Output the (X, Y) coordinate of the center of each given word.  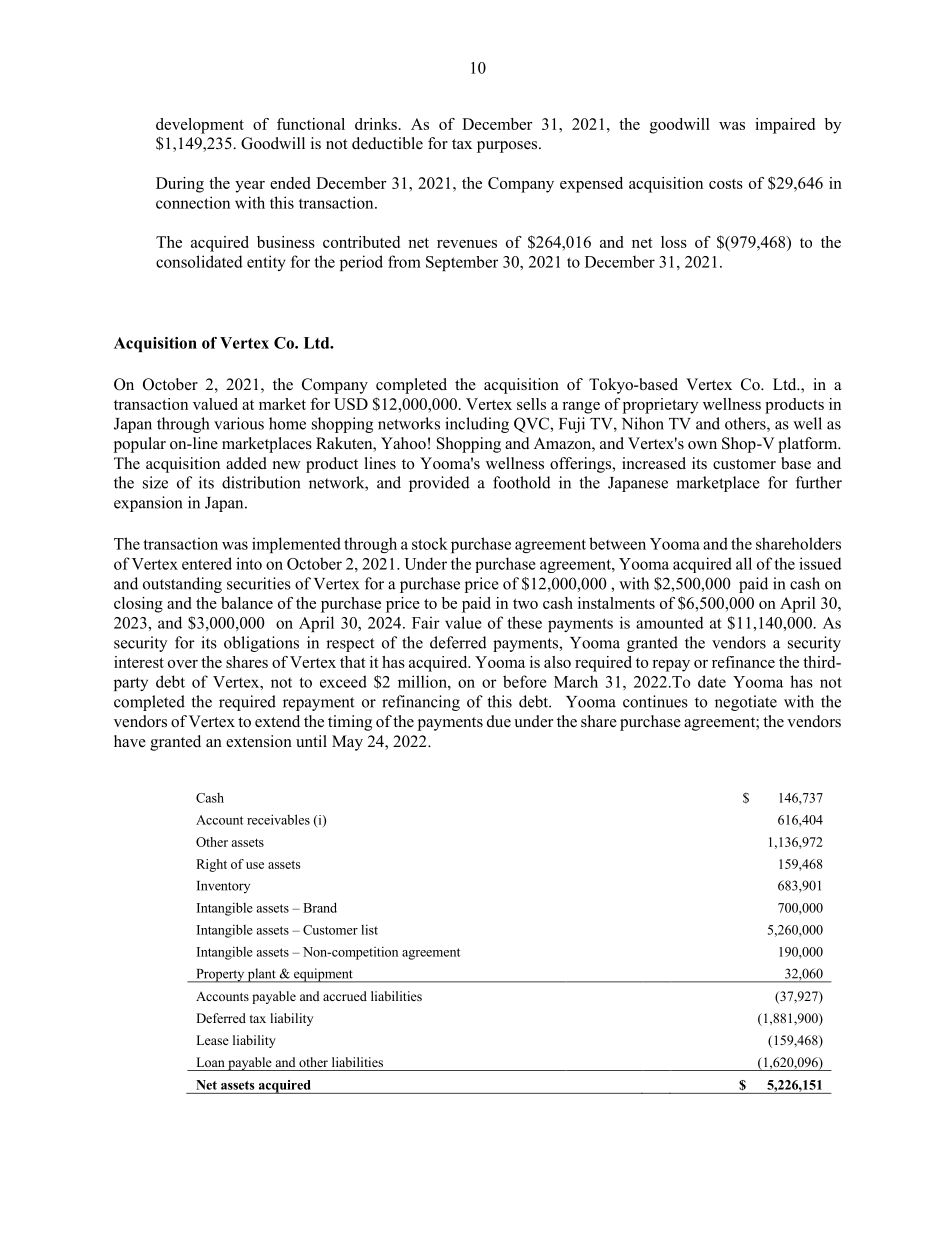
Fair (426, 622)
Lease (212, 1040)
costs (726, 184)
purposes (508, 147)
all (744, 563)
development (200, 126)
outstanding (182, 585)
